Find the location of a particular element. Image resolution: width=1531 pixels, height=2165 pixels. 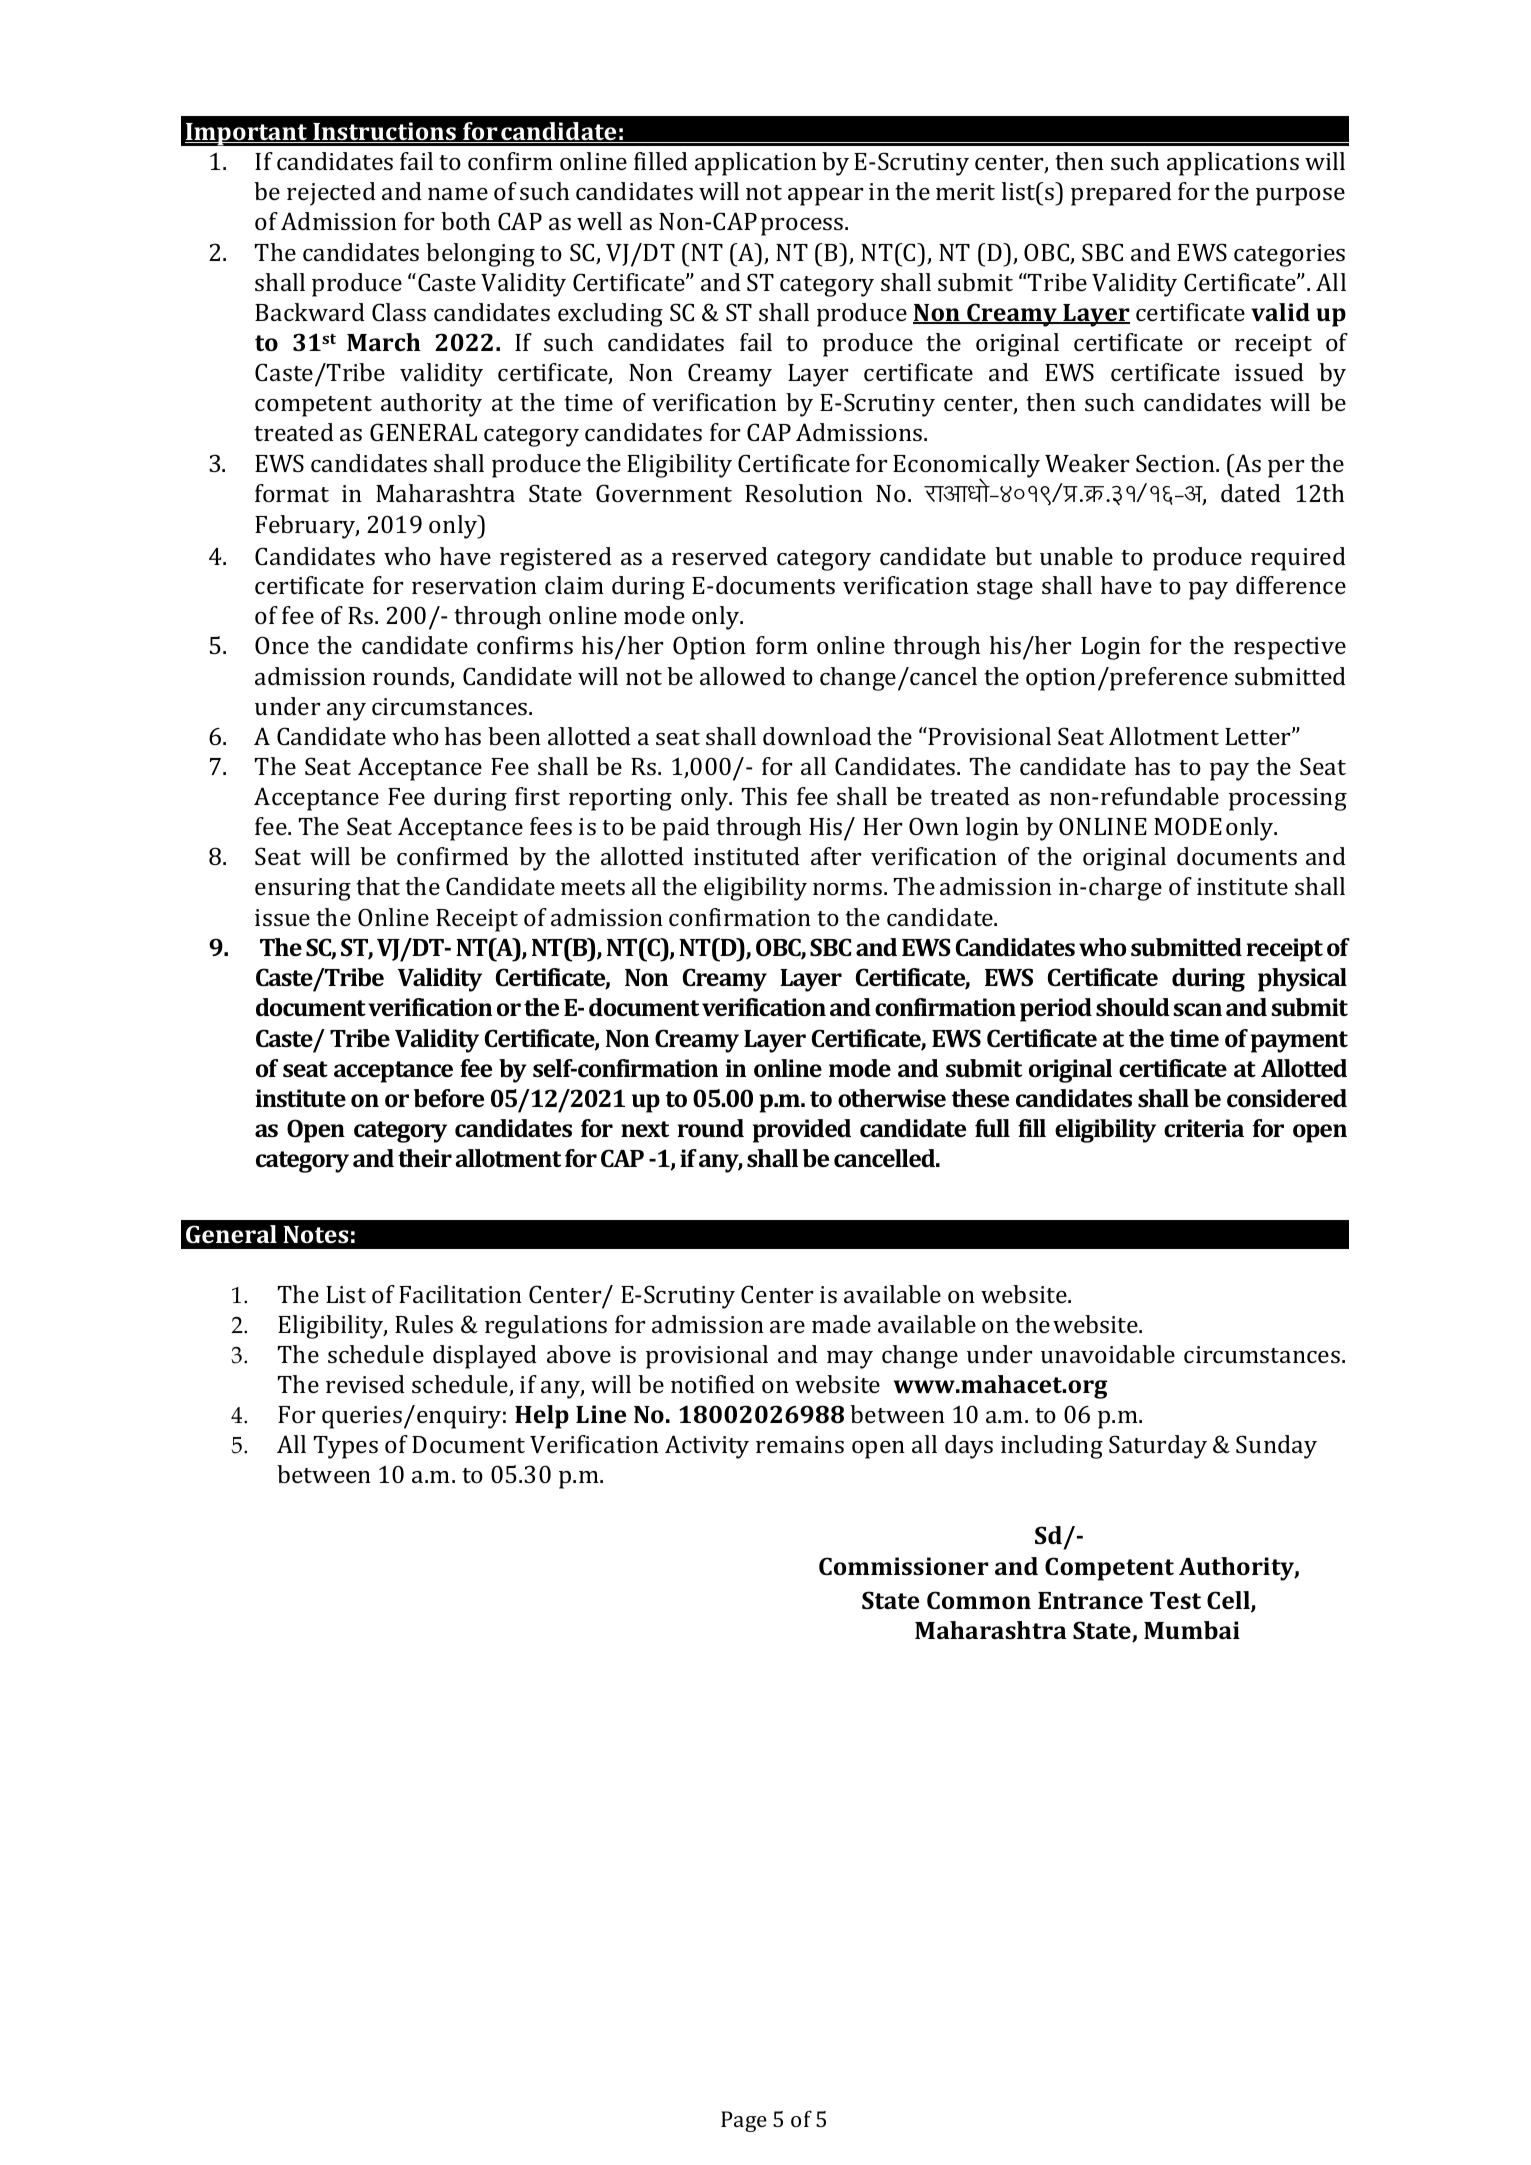

Test is located at coordinates (1175, 1600).
